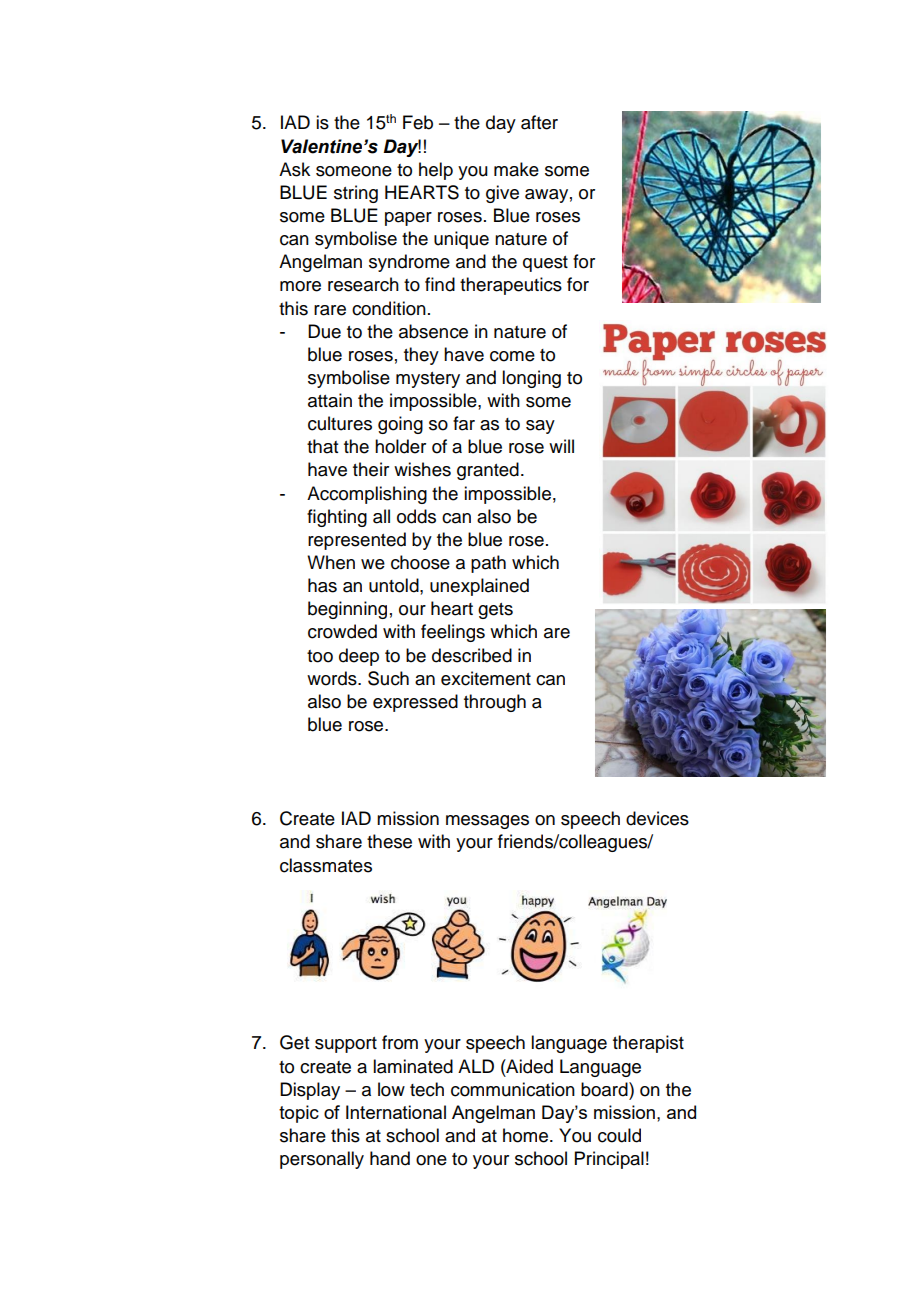 This image has height=1308, width=924. What do you see at coordinates (619, 1135) in the image?
I see `could` at bounding box center [619, 1135].
